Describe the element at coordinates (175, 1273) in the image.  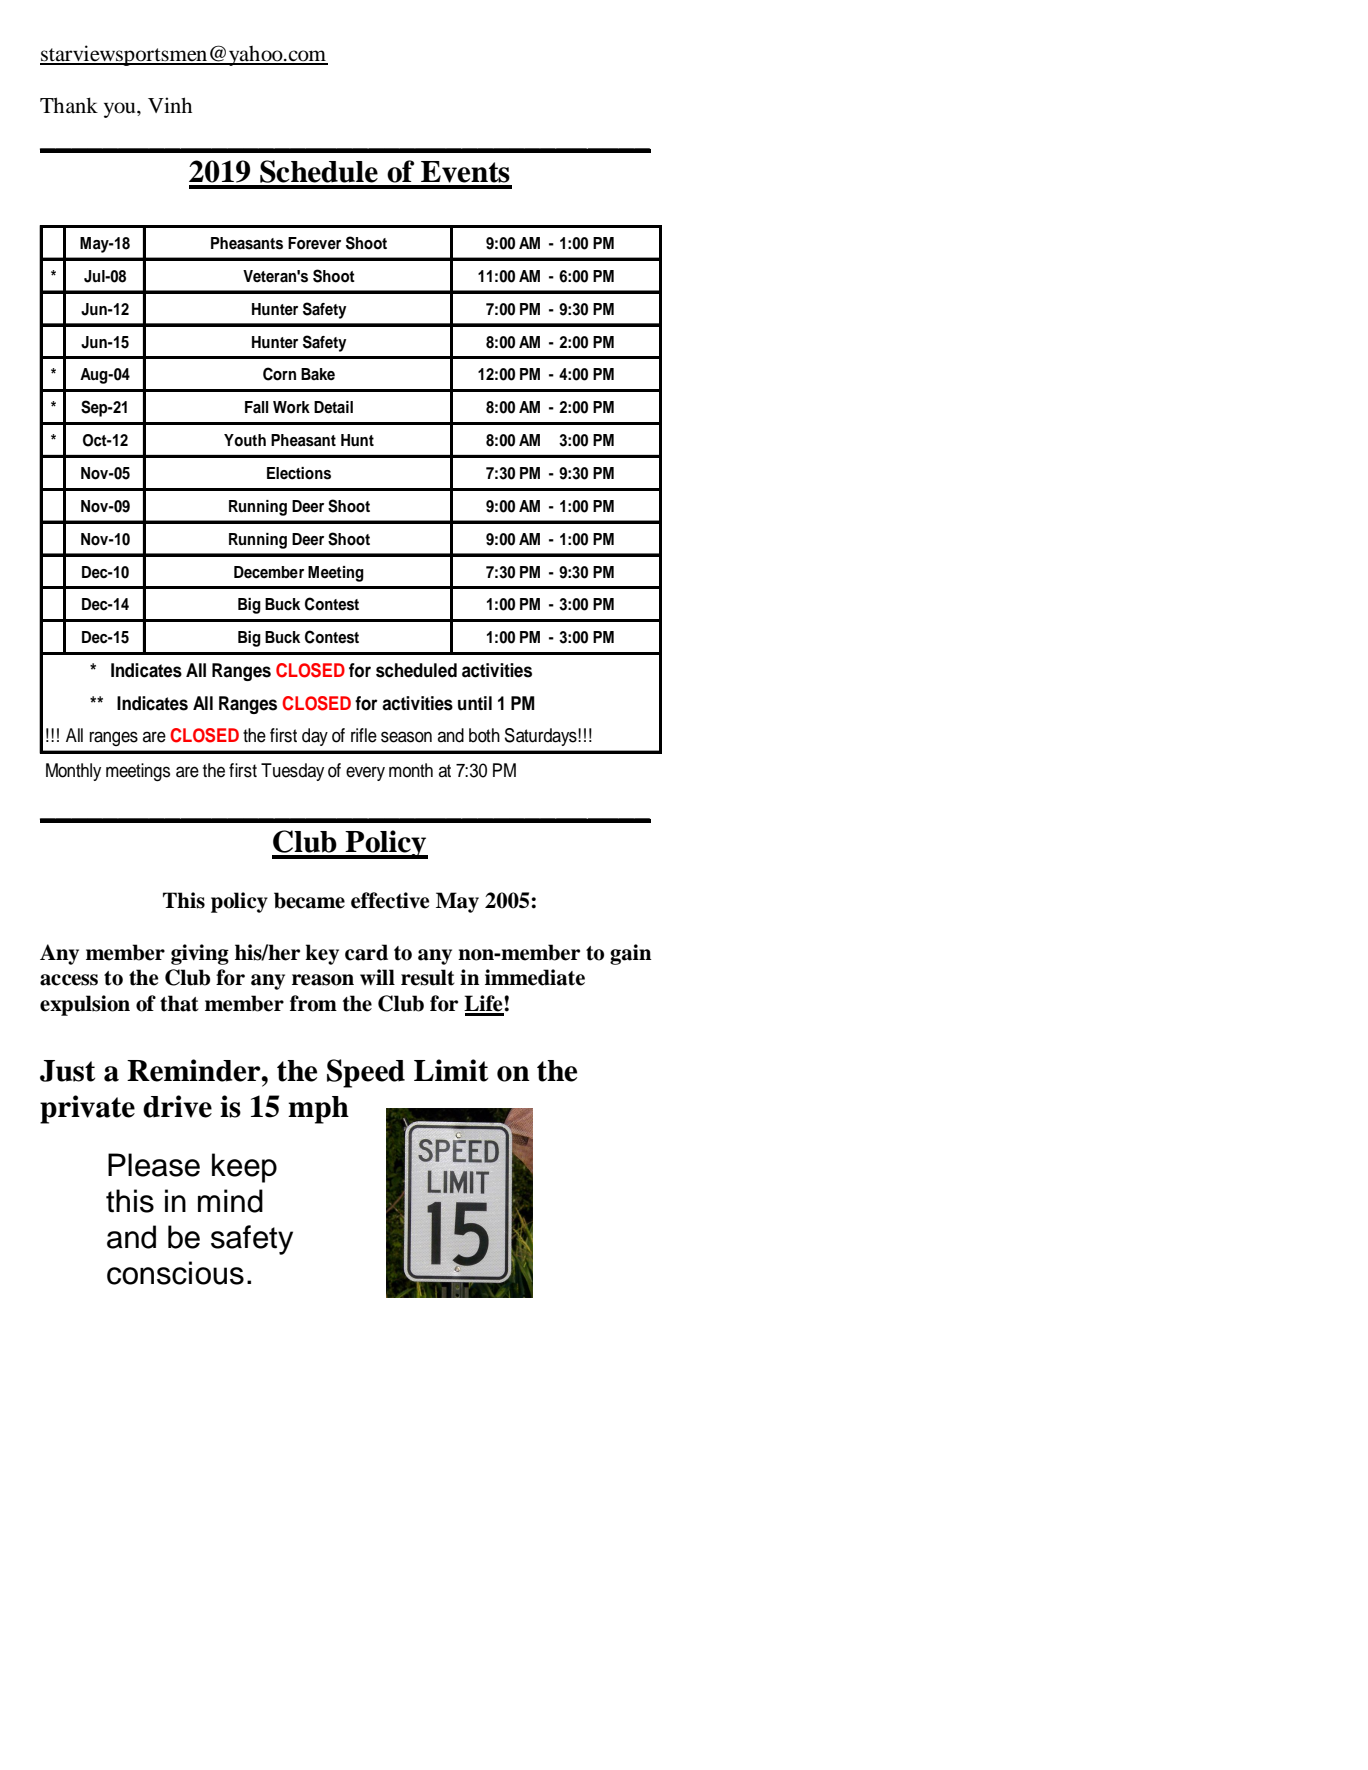
I see `conscious` at that location.
